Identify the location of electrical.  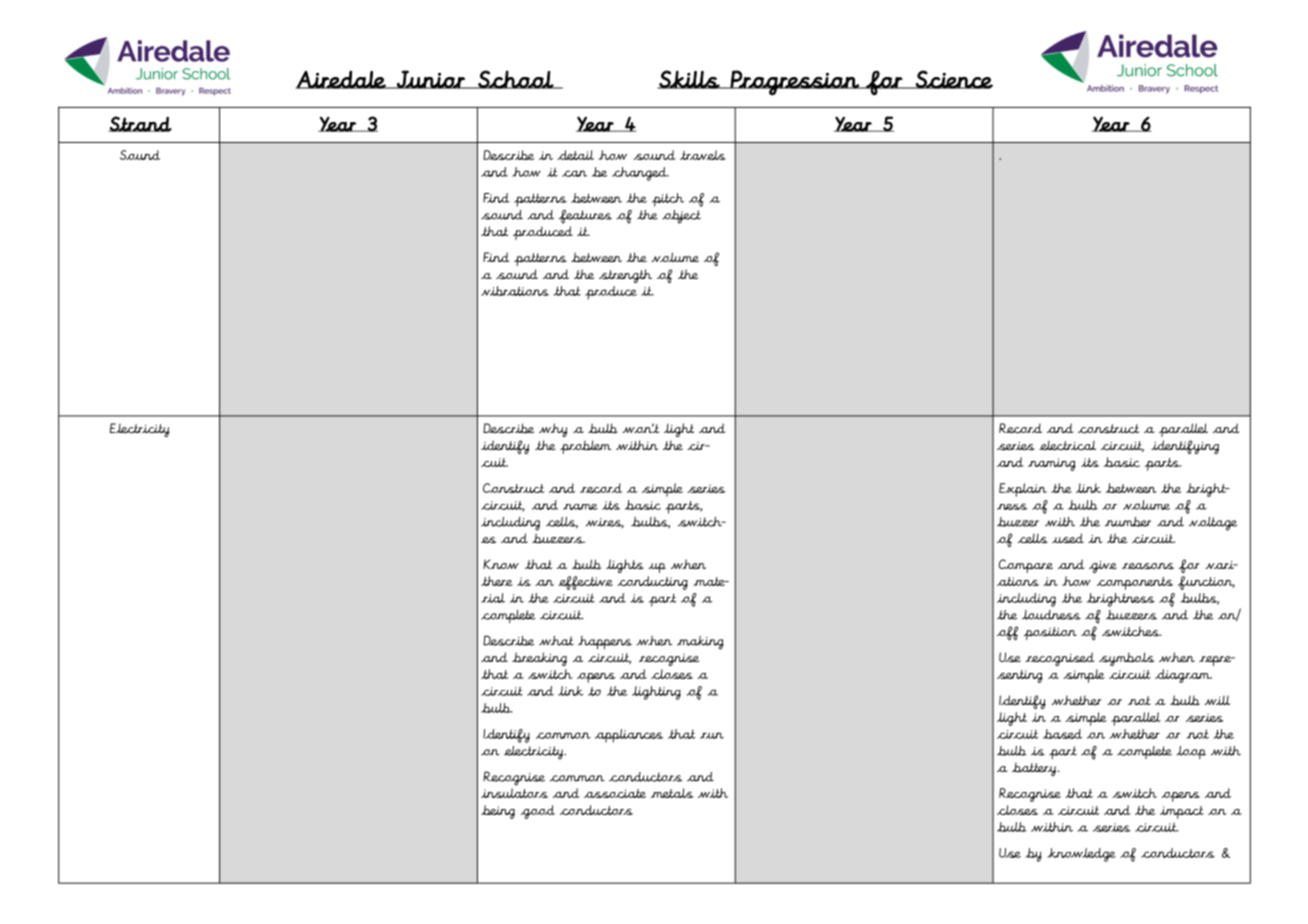
(1067, 445).
